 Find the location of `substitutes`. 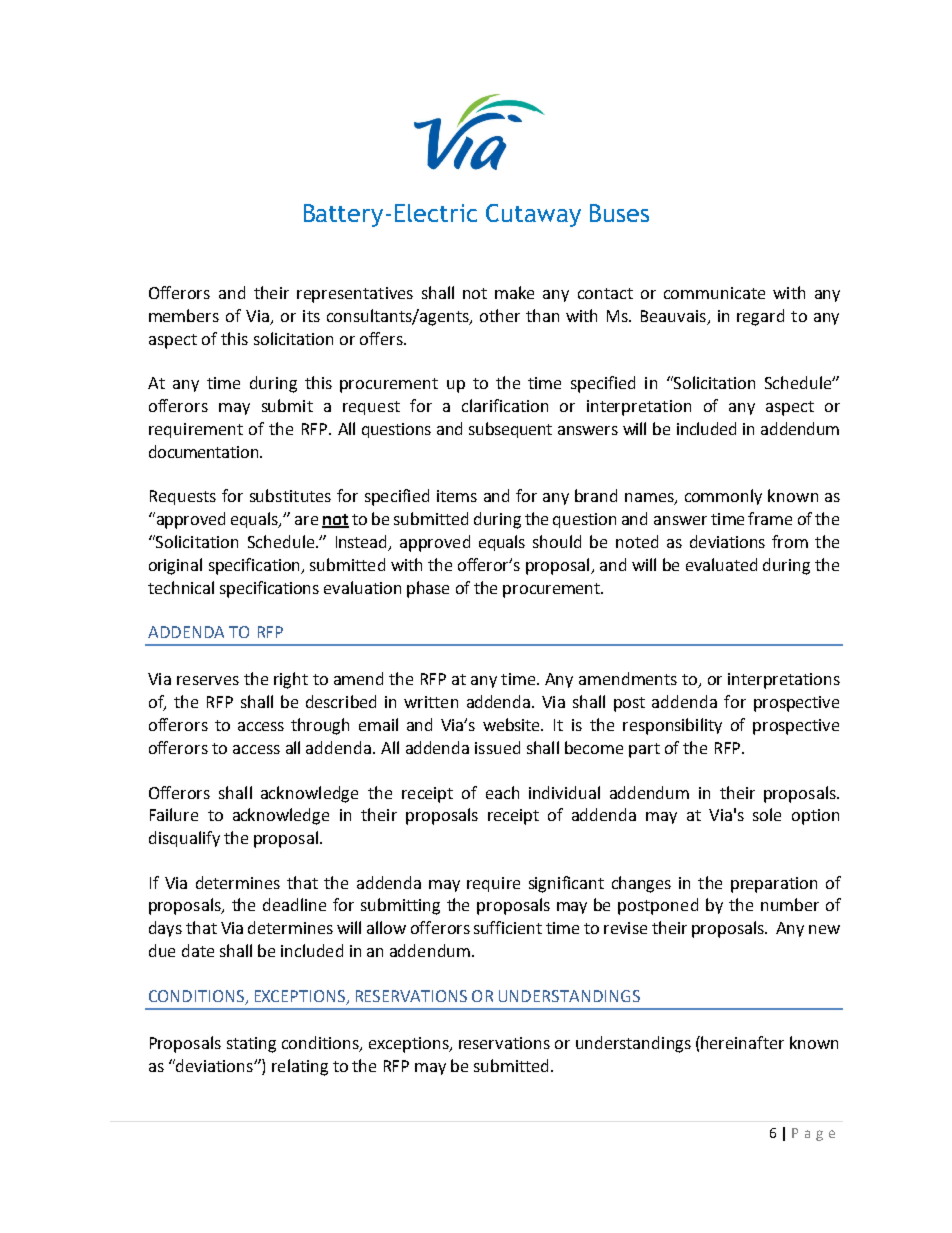

substitutes is located at coordinates (290, 495).
